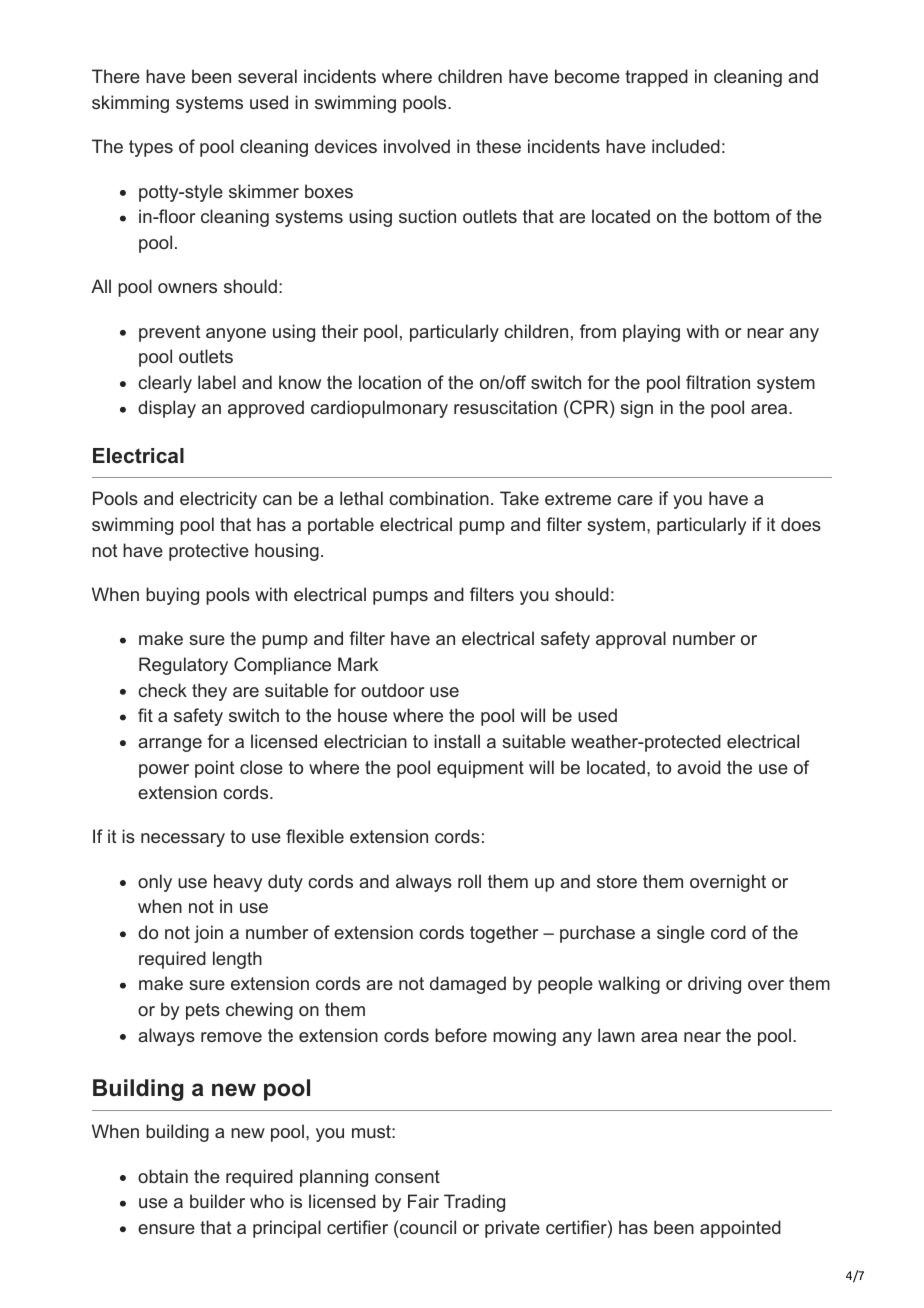 The height and width of the screenshot is (1308, 924). I want to click on these, so click(498, 146).
